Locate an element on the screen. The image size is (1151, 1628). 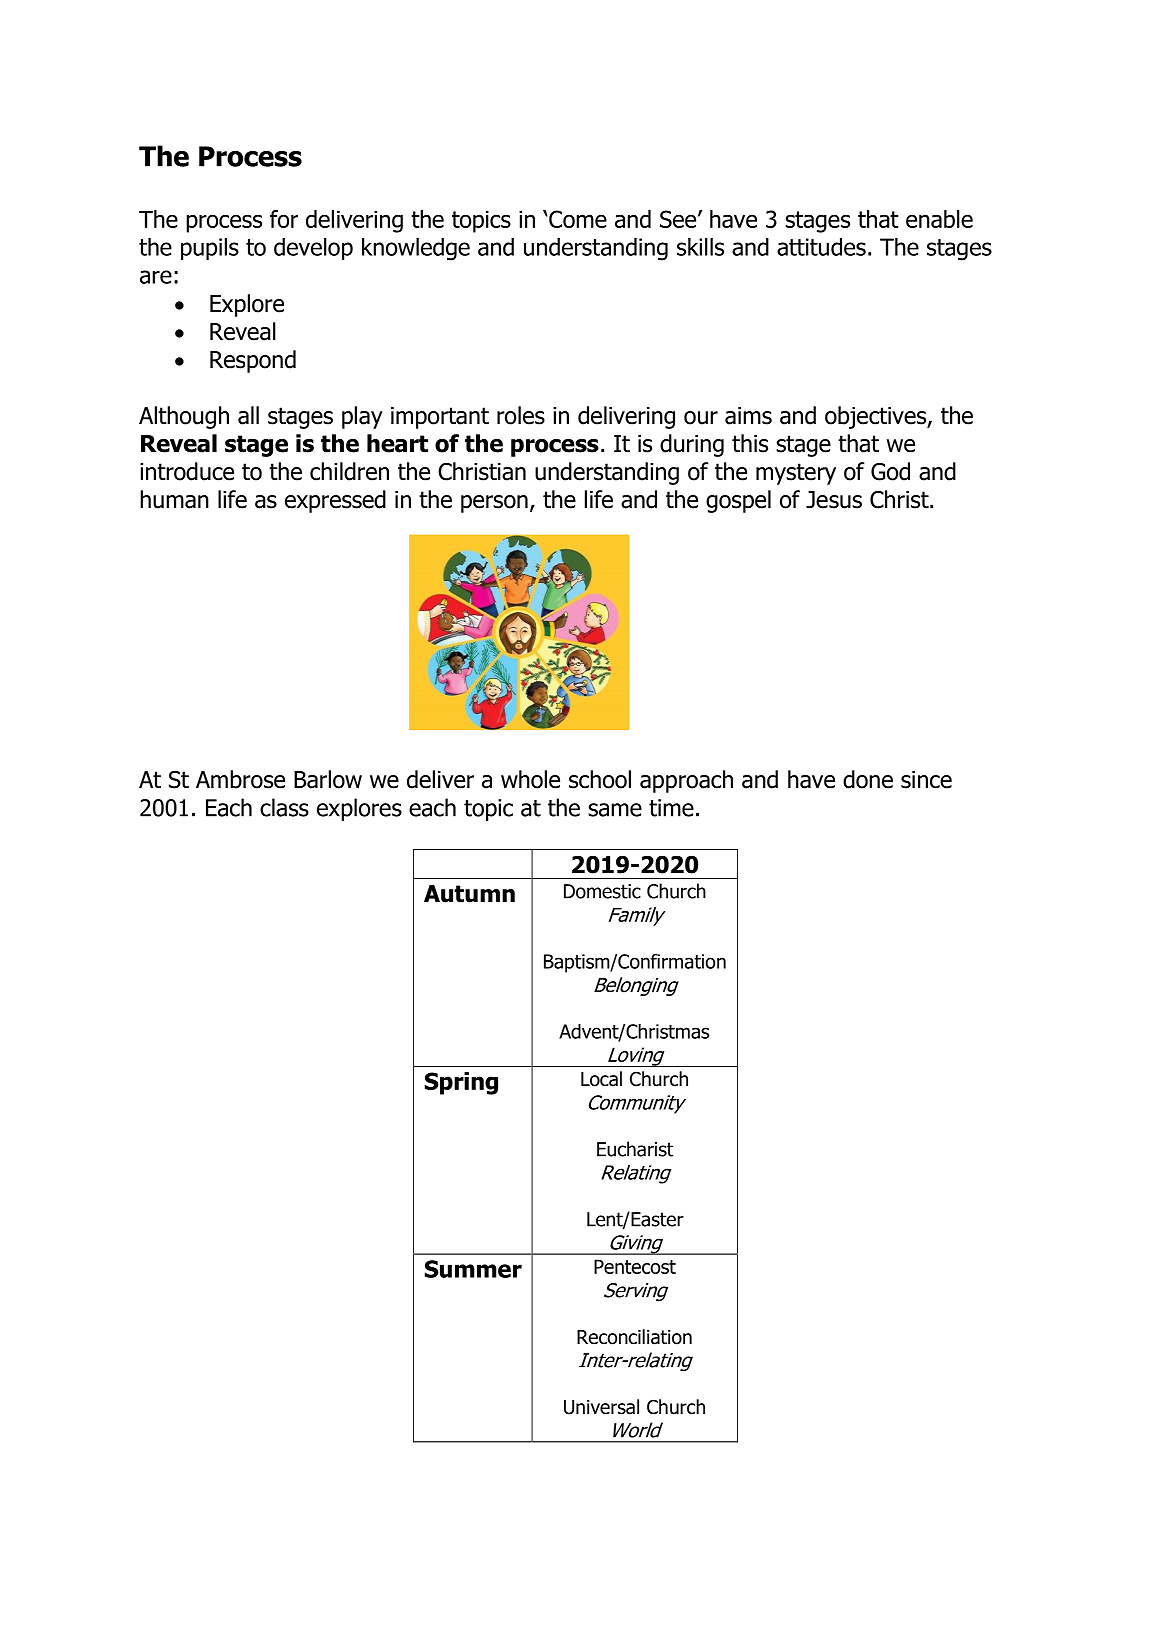
Universal is located at coordinates (601, 1407).
